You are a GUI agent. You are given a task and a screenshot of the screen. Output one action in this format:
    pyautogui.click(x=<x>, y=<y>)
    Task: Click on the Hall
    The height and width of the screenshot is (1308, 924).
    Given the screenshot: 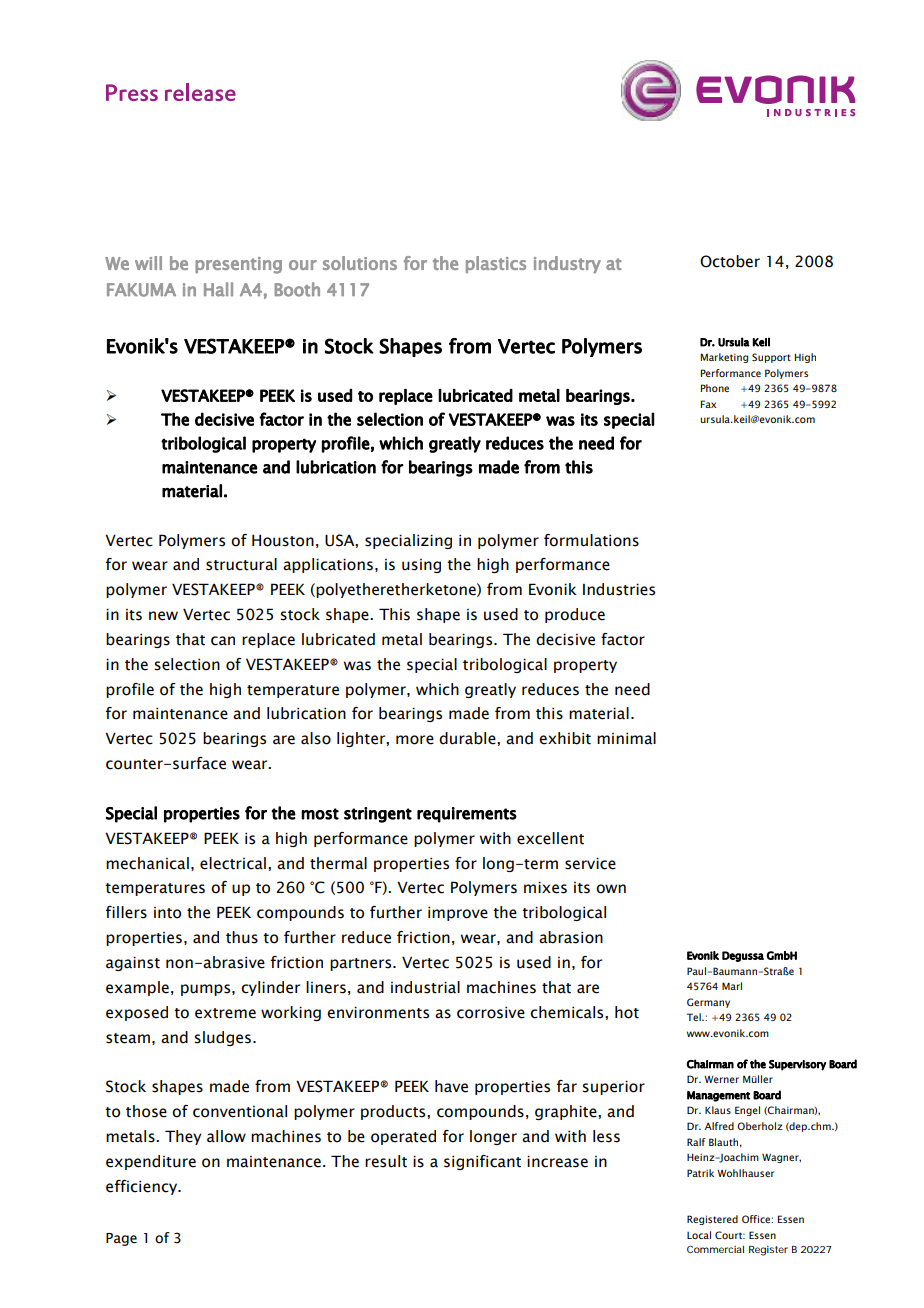 What is the action you would take?
    pyautogui.click(x=218, y=289)
